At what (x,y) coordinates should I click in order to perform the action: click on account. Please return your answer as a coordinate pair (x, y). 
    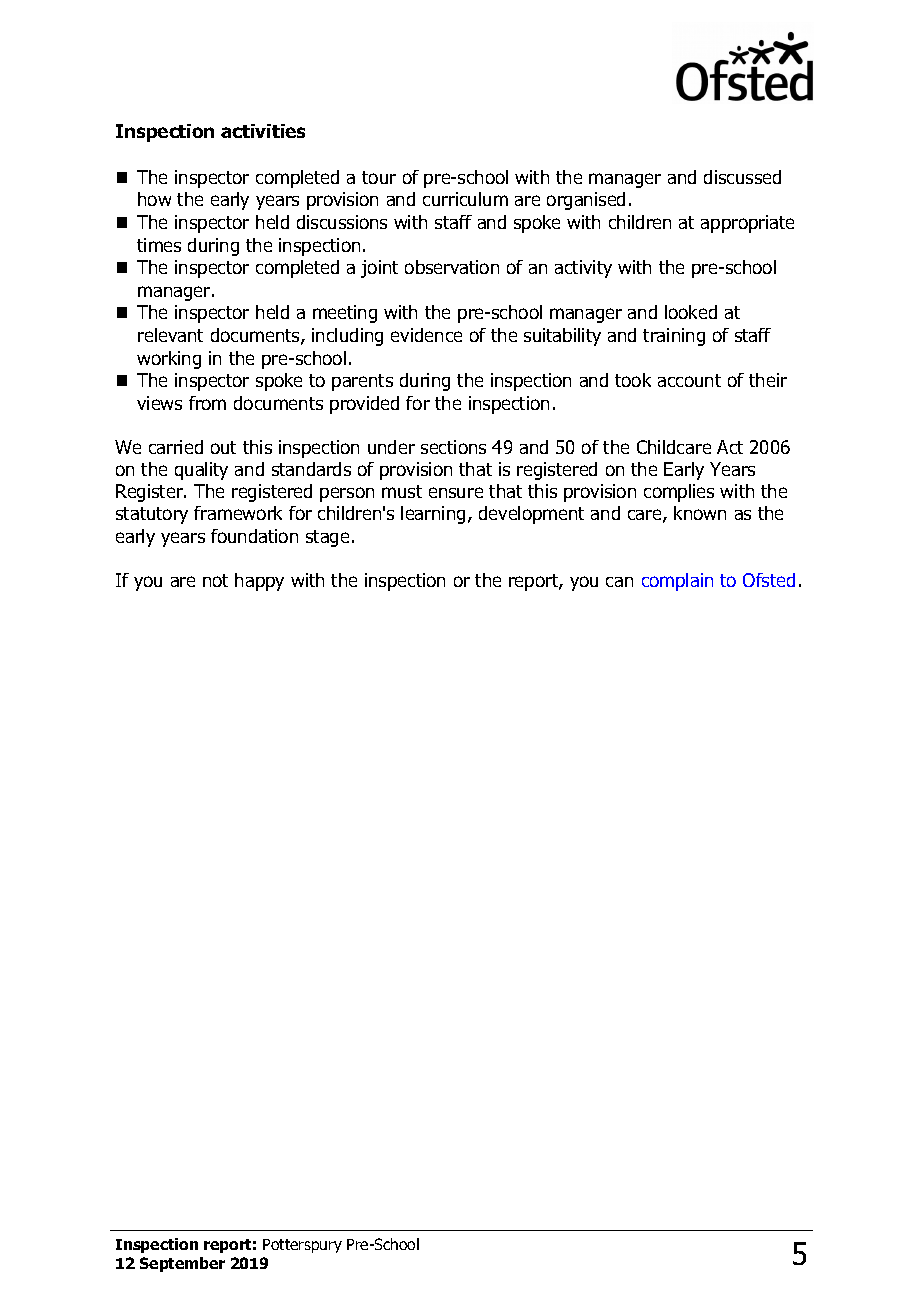
    Looking at the image, I should click on (689, 380).
